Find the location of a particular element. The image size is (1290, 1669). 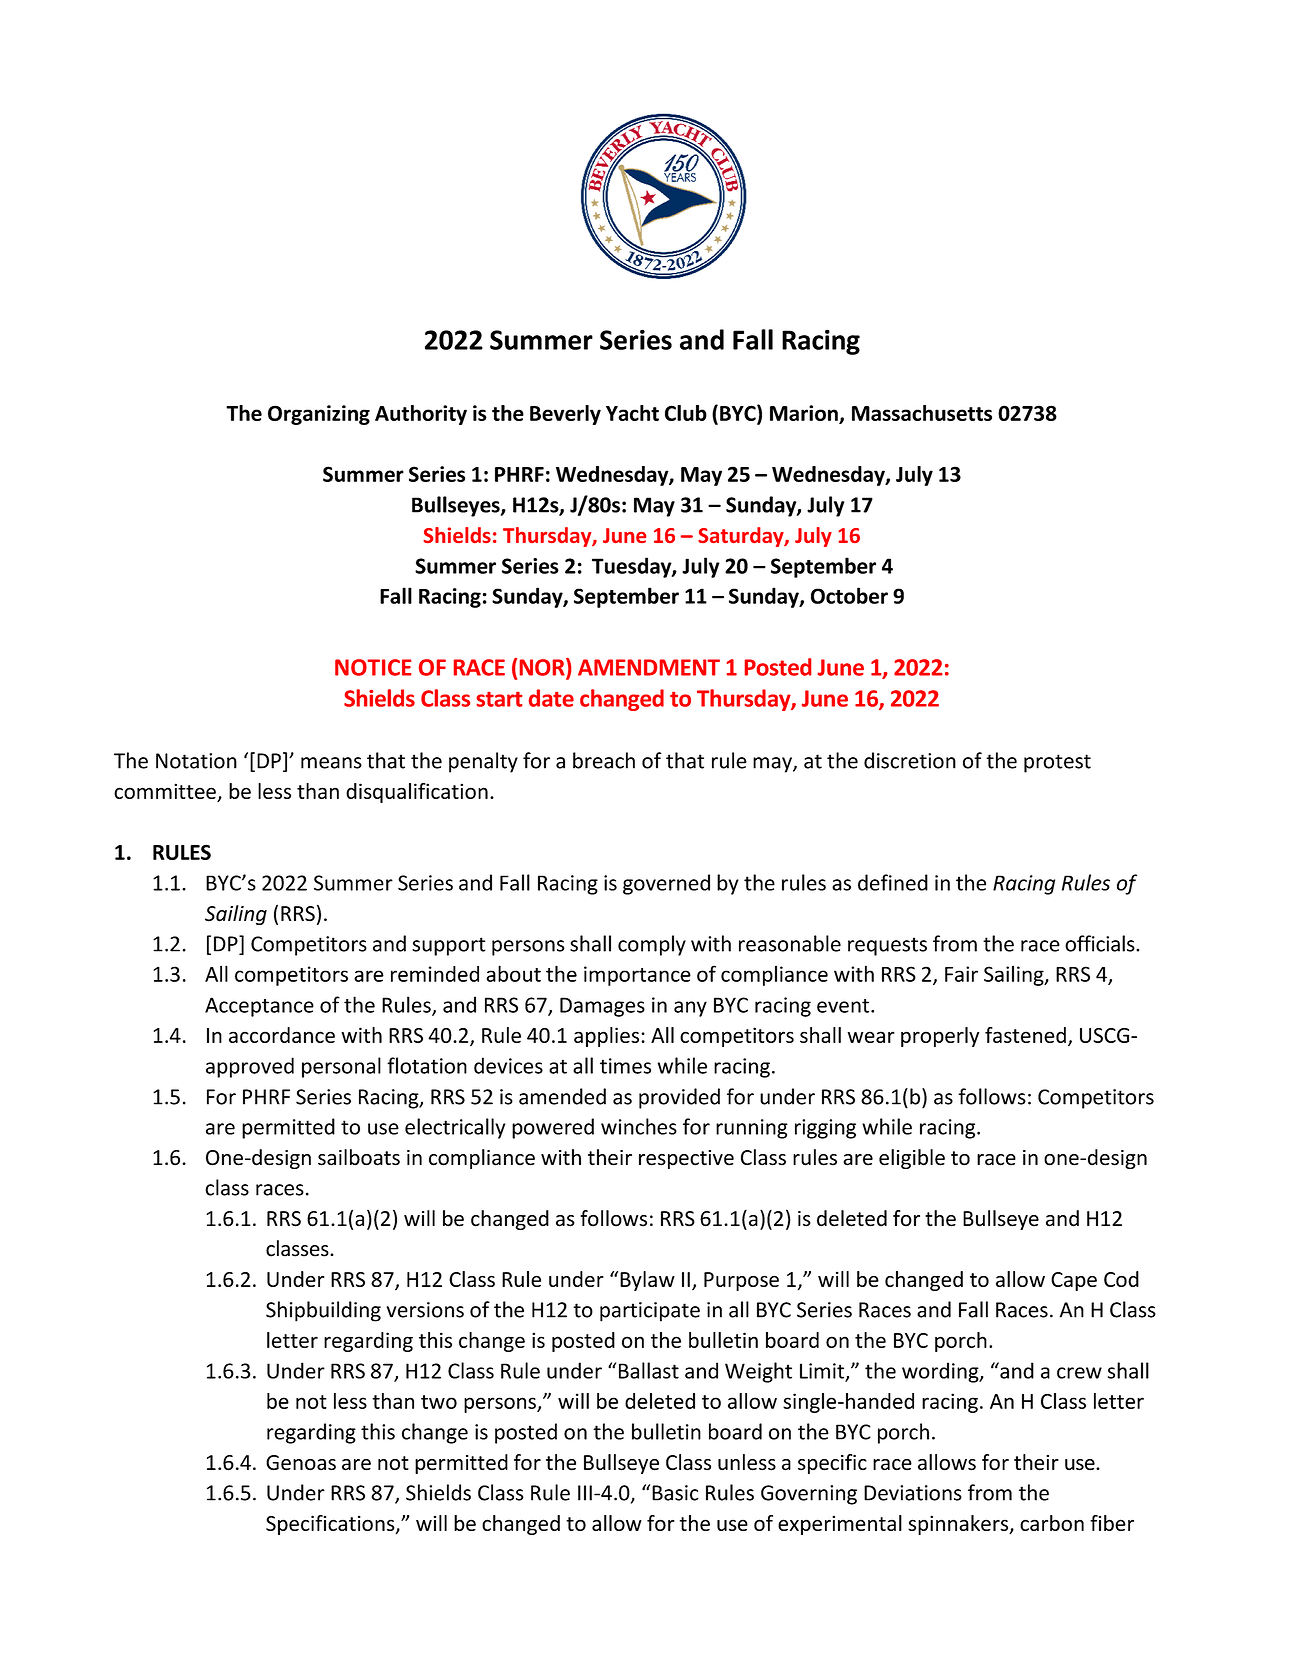

importance is located at coordinates (637, 976).
